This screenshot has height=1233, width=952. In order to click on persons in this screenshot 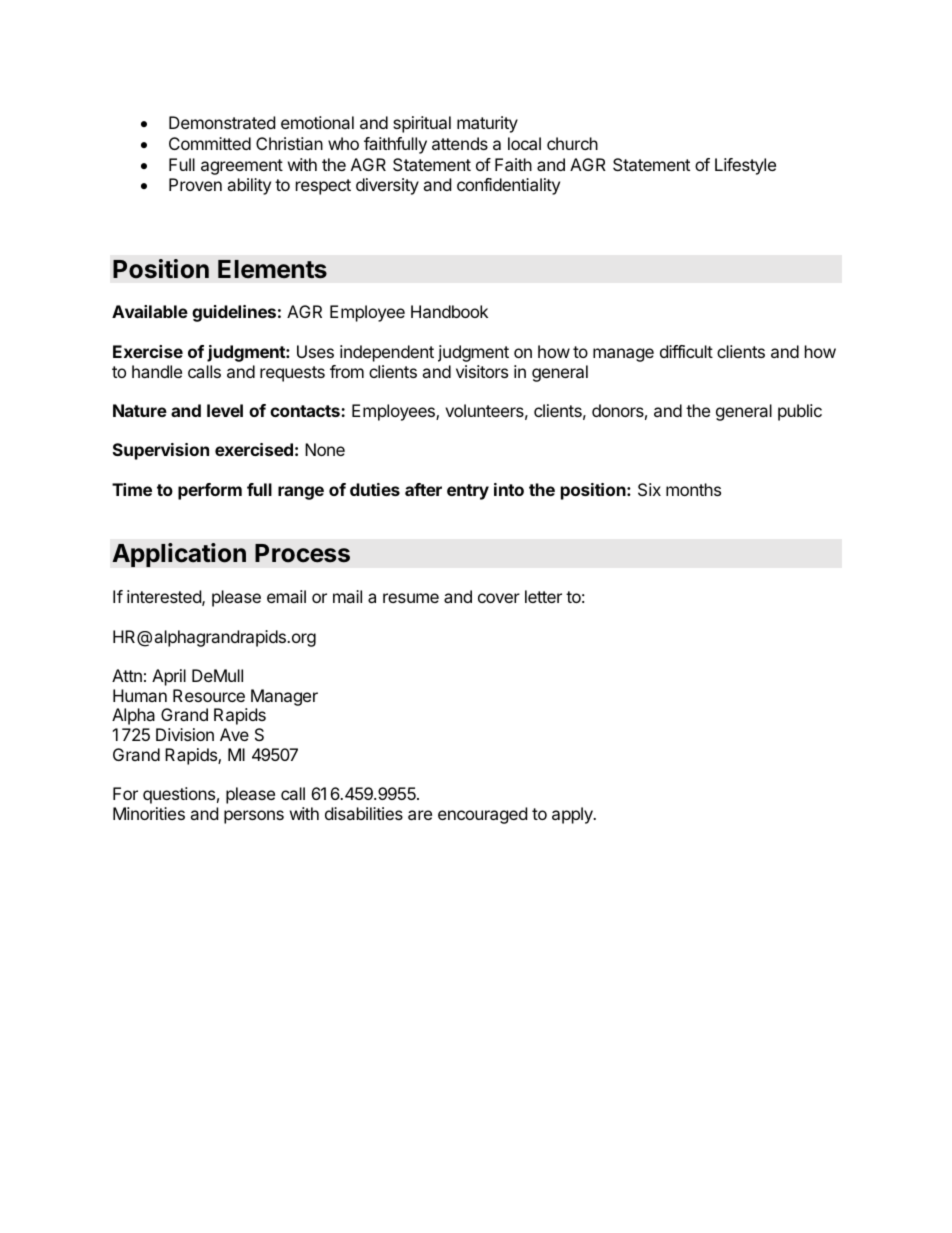, I will do `click(254, 817)`.
